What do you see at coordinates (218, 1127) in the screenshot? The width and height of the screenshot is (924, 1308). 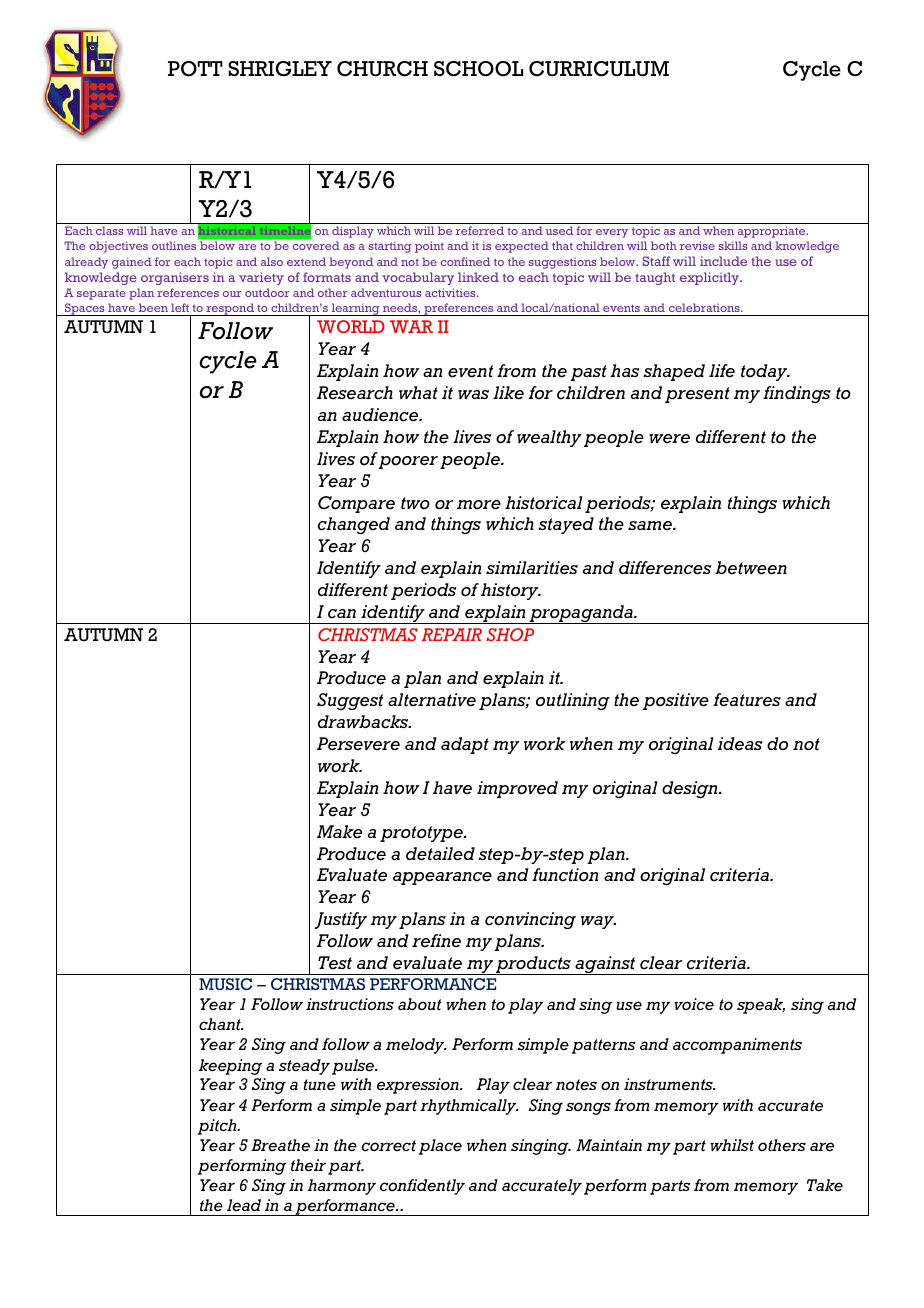 I see `pitch` at bounding box center [218, 1127].
